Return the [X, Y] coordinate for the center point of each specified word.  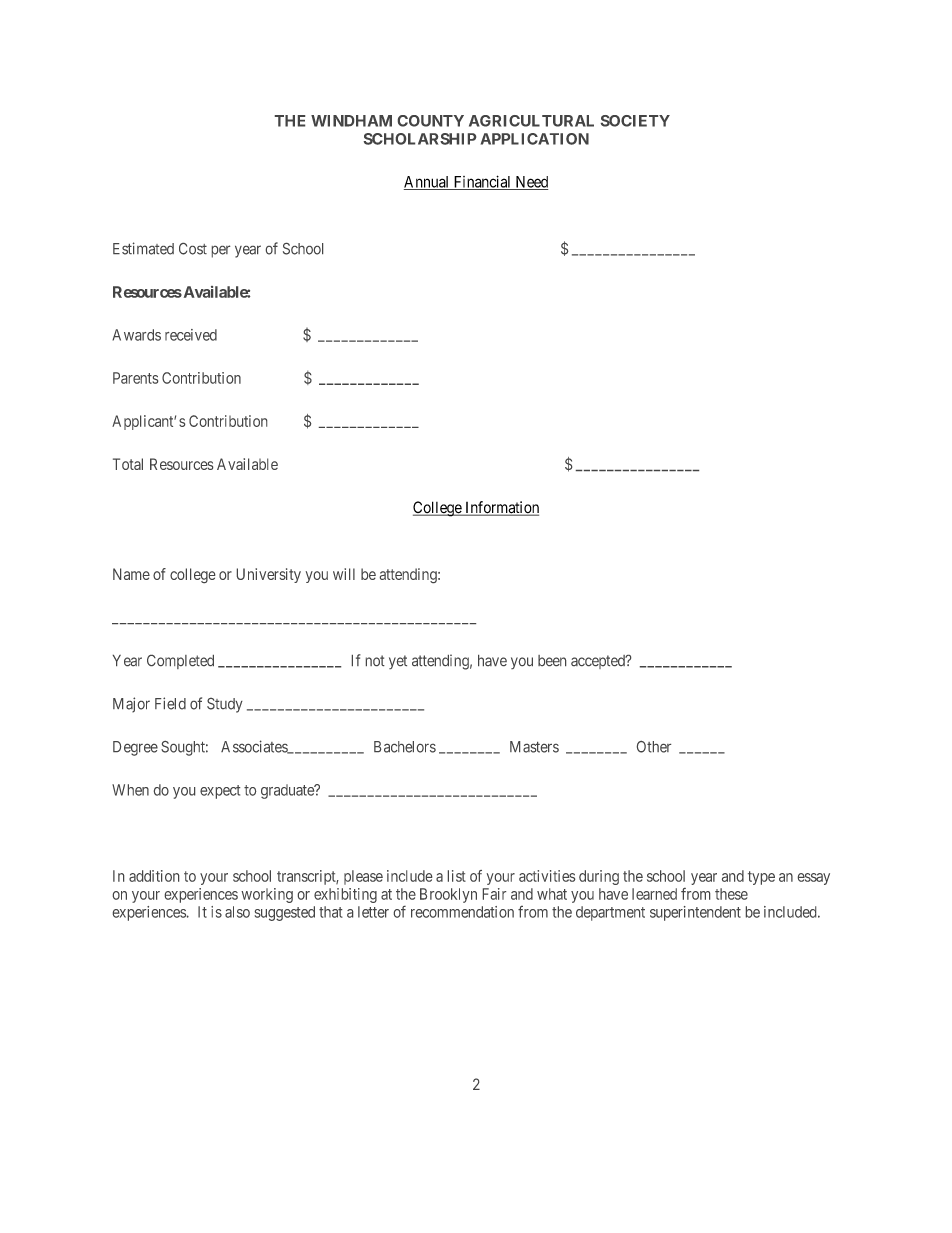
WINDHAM [351, 121]
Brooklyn [448, 895]
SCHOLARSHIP [420, 139]
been [552, 660]
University [269, 575]
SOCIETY [635, 121]
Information [501, 508]
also [237, 912]
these [731, 894]
